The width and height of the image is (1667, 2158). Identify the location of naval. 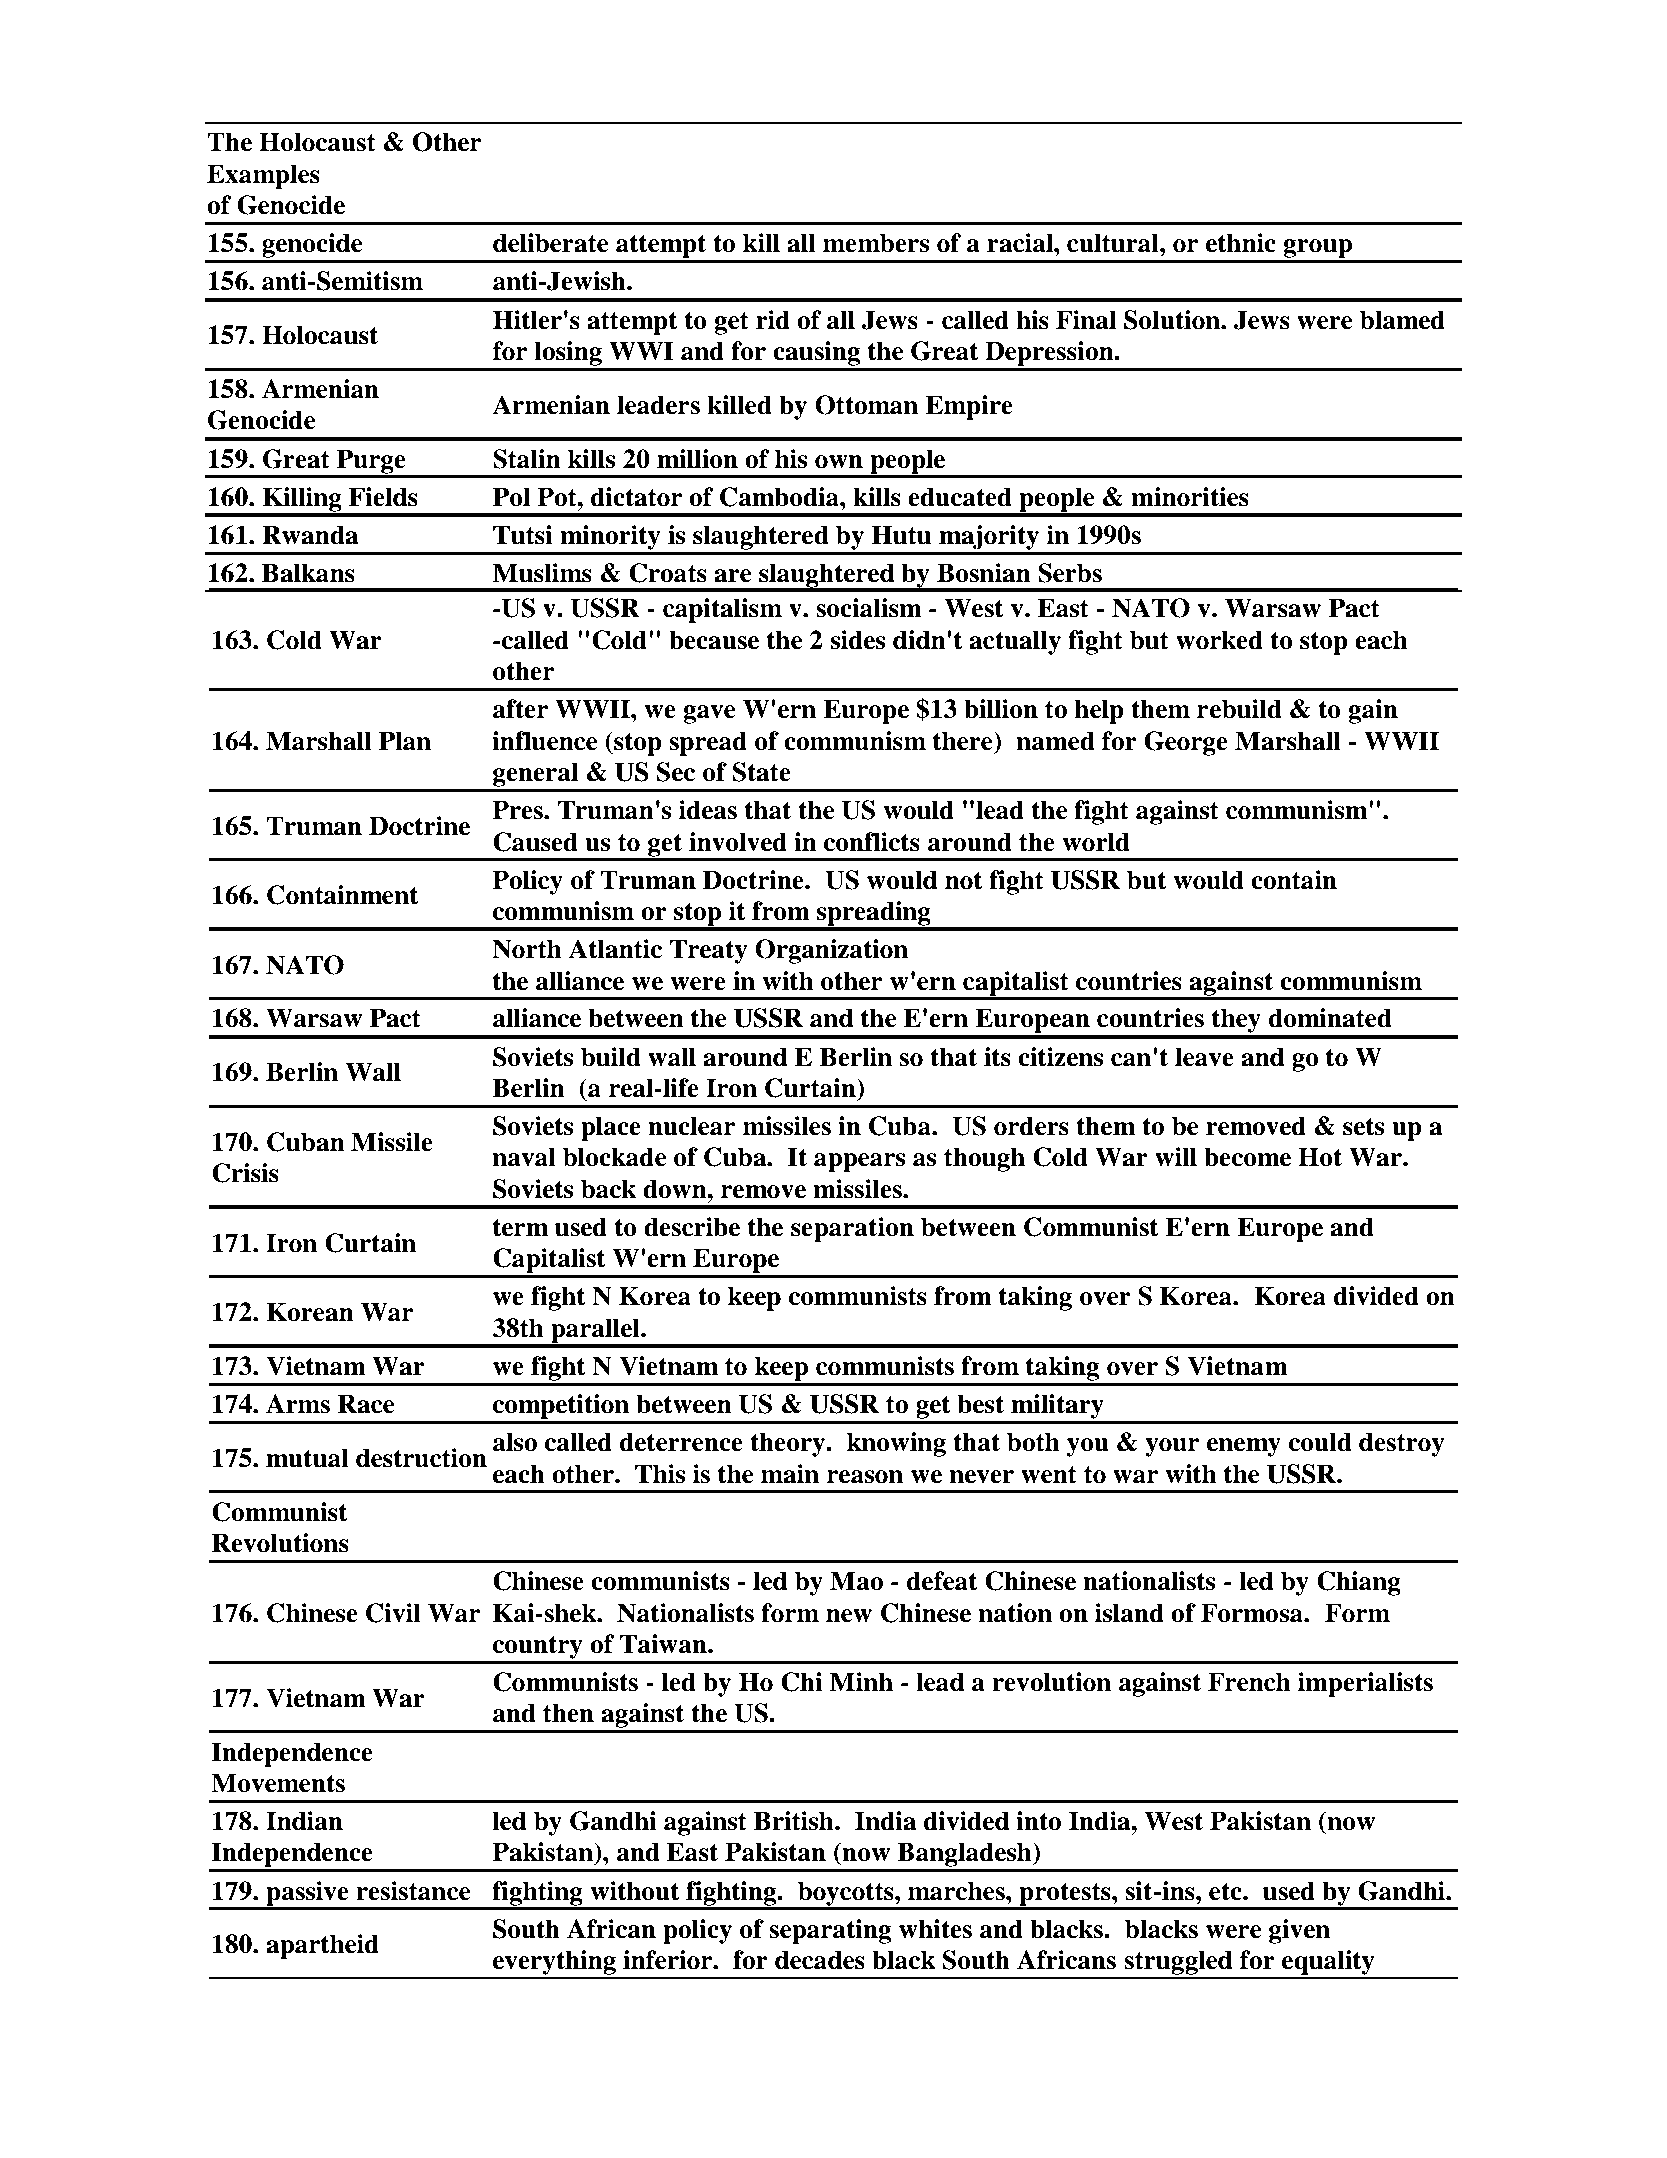
(524, 1157).
